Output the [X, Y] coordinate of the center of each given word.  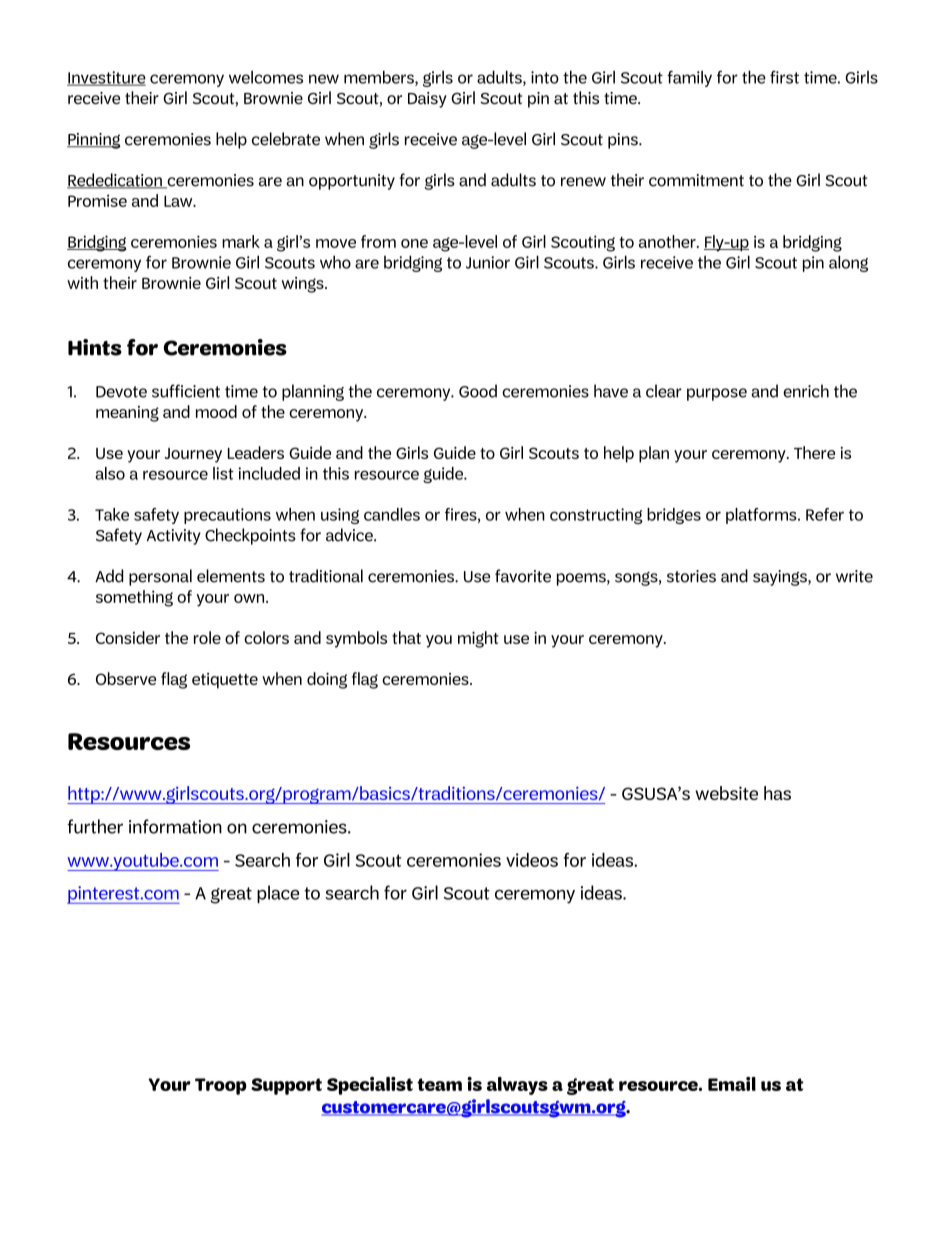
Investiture [106, 78]
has [777, 793]
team [439, 1084]
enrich [806, 391]
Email [732, 1084]
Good [478, 391]
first [784, 77]
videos [532, 860]
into [545, 77]
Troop [221, 1086]
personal [160, 577]
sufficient [186, 391]
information [175, 826]
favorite [523, 576]
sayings [781, 578]
